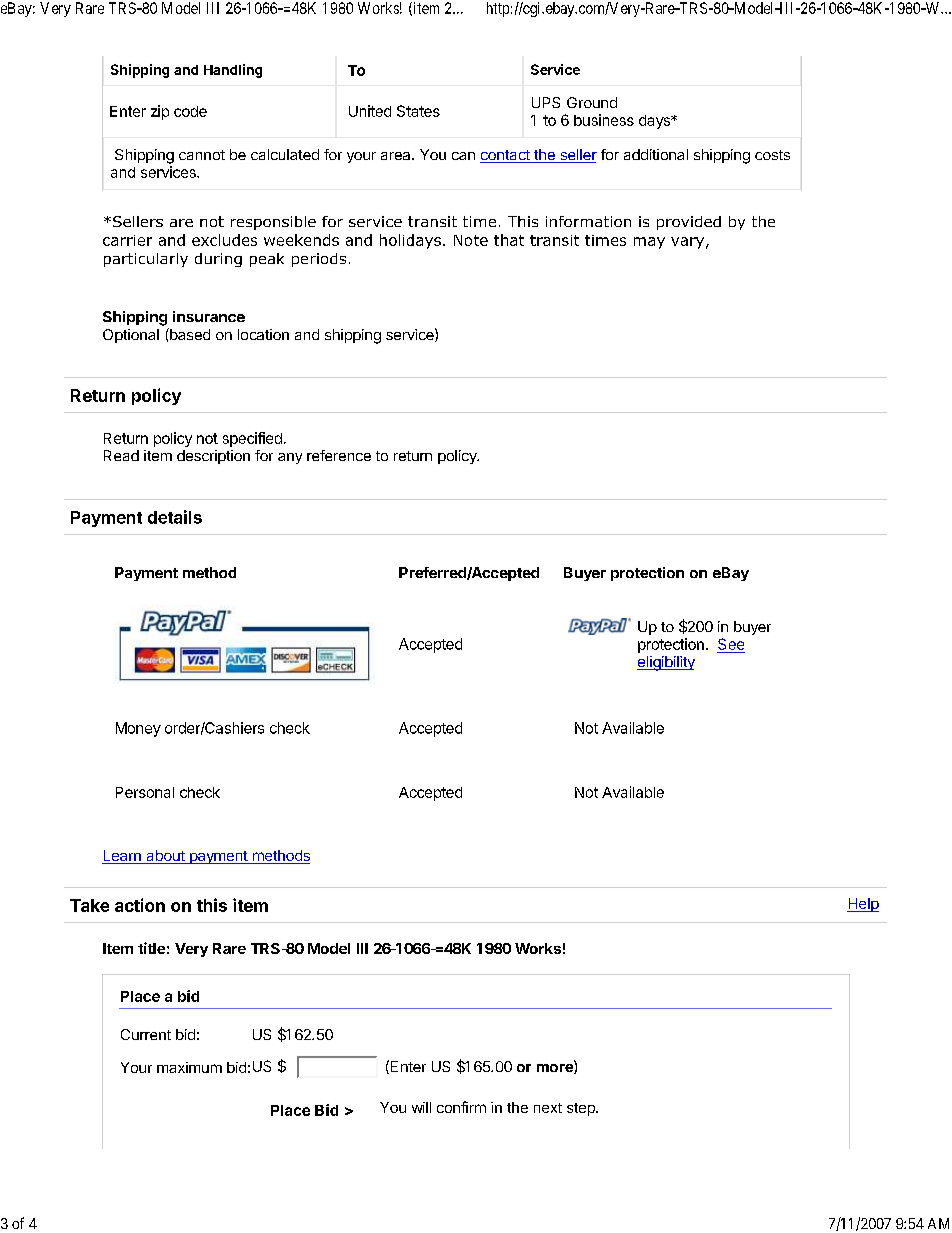 This screenshot has width=952, height=1233. Describe the element at coordinates (666, 663) in the screenshot. I see `eligibility` at that location.
